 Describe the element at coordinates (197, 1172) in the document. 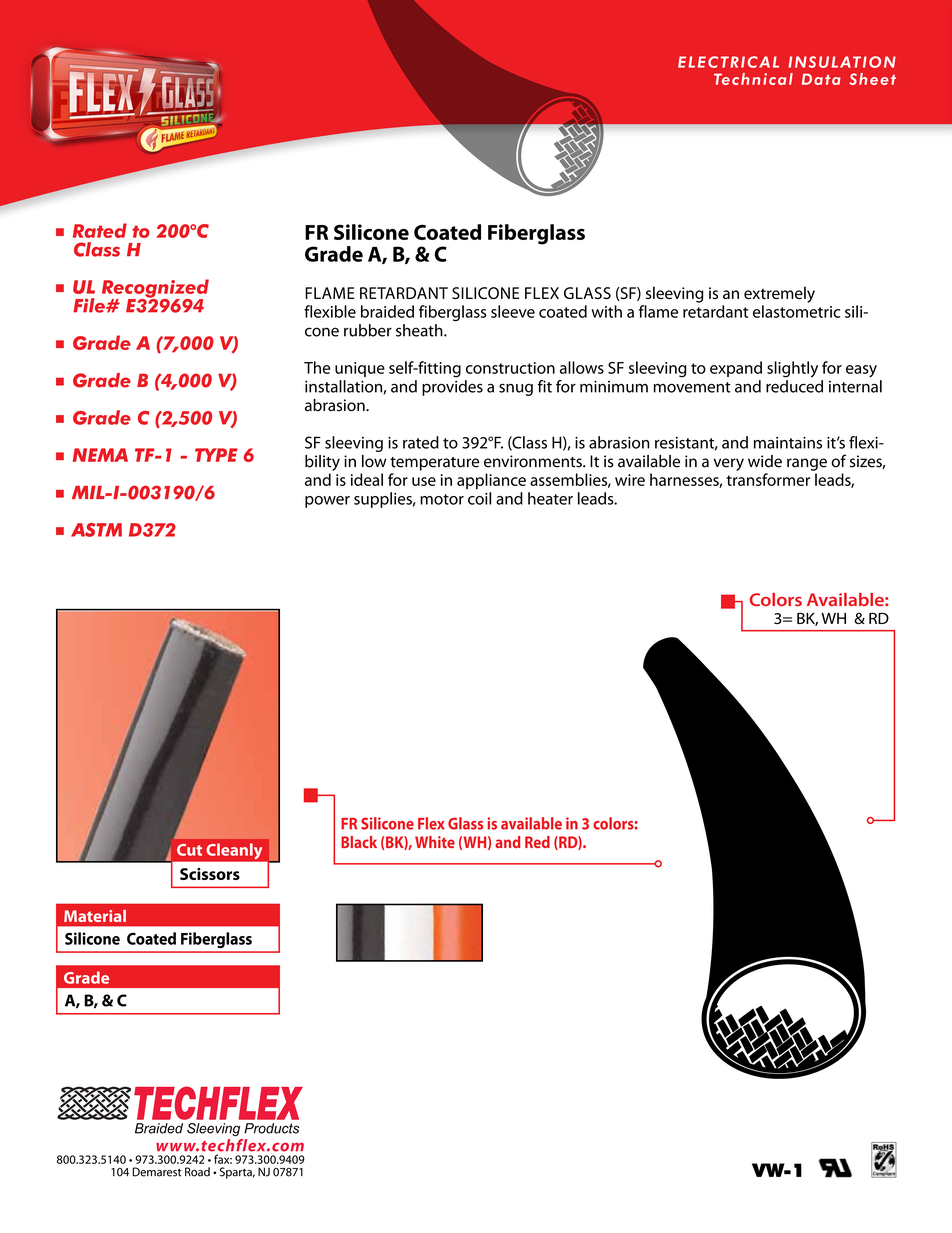

I see `Road` at that location.
